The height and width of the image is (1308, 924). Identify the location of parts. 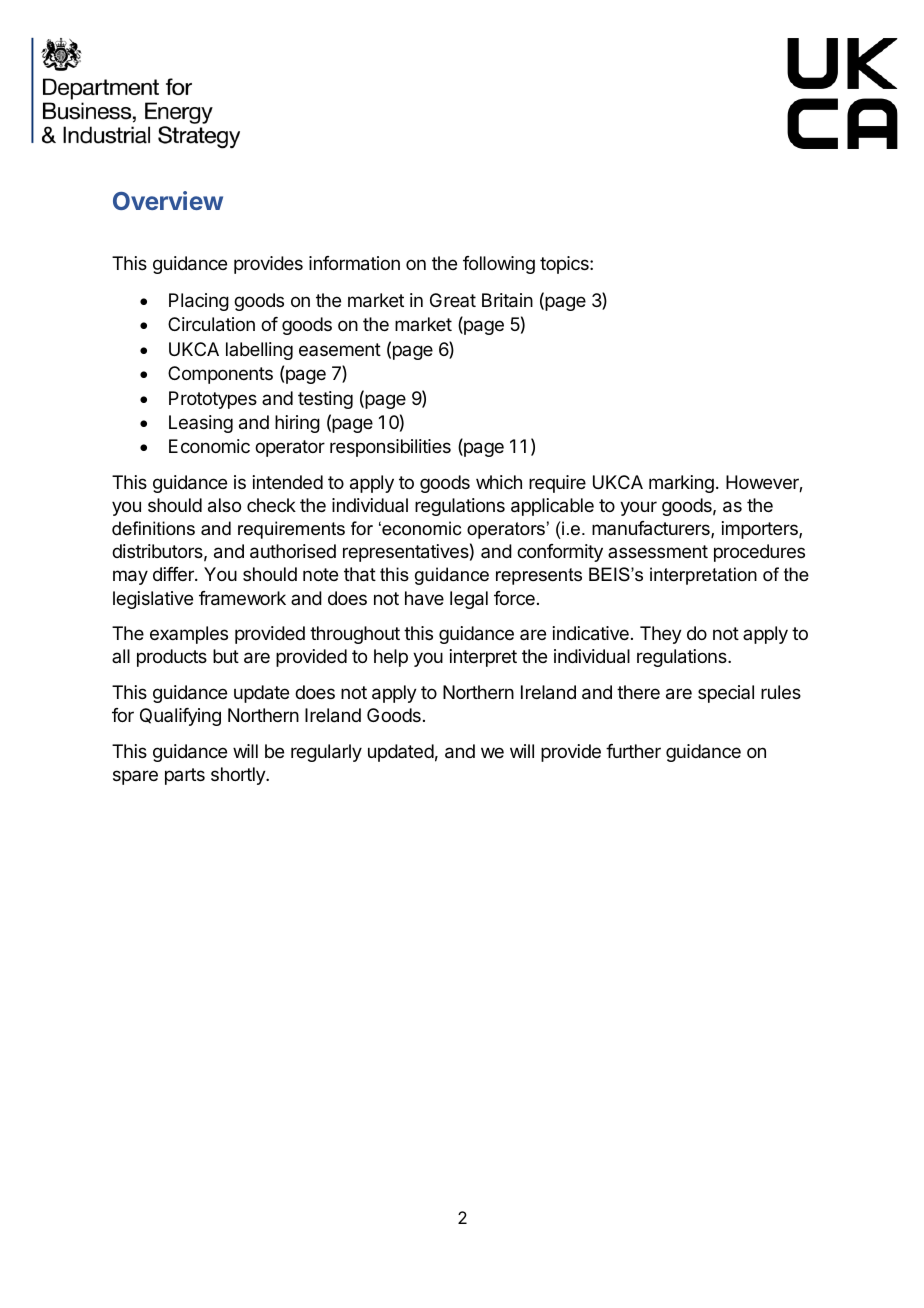
(185, 776).
